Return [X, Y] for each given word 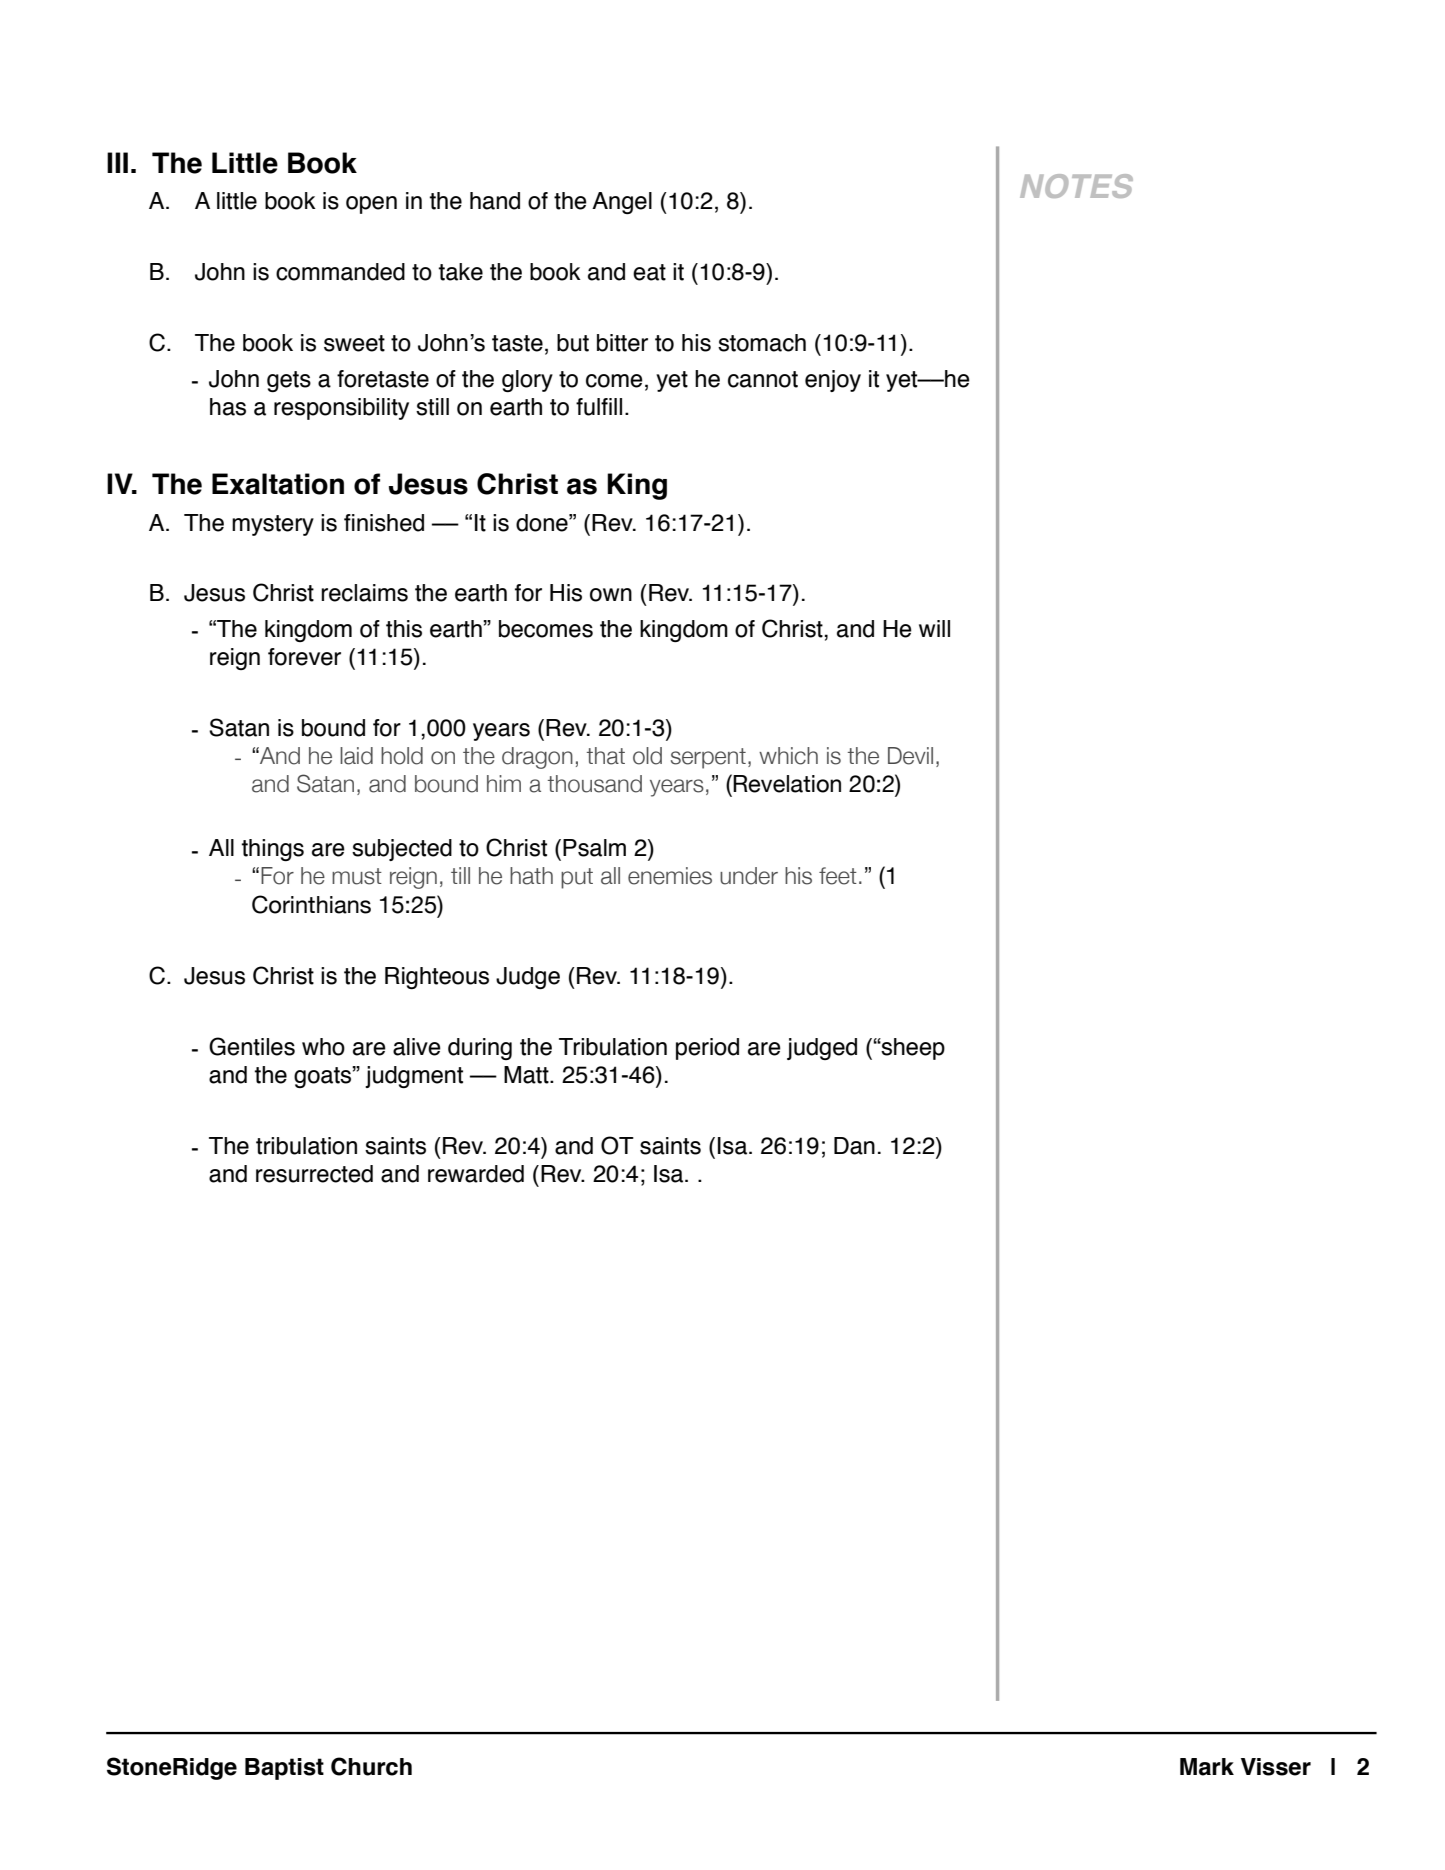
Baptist [284, 1769]
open [371, 205]
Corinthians [311, 904]
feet [838, 876]
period [707, 1049]
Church [371, 1766]
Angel [622, 203]
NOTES [1076, 186]
